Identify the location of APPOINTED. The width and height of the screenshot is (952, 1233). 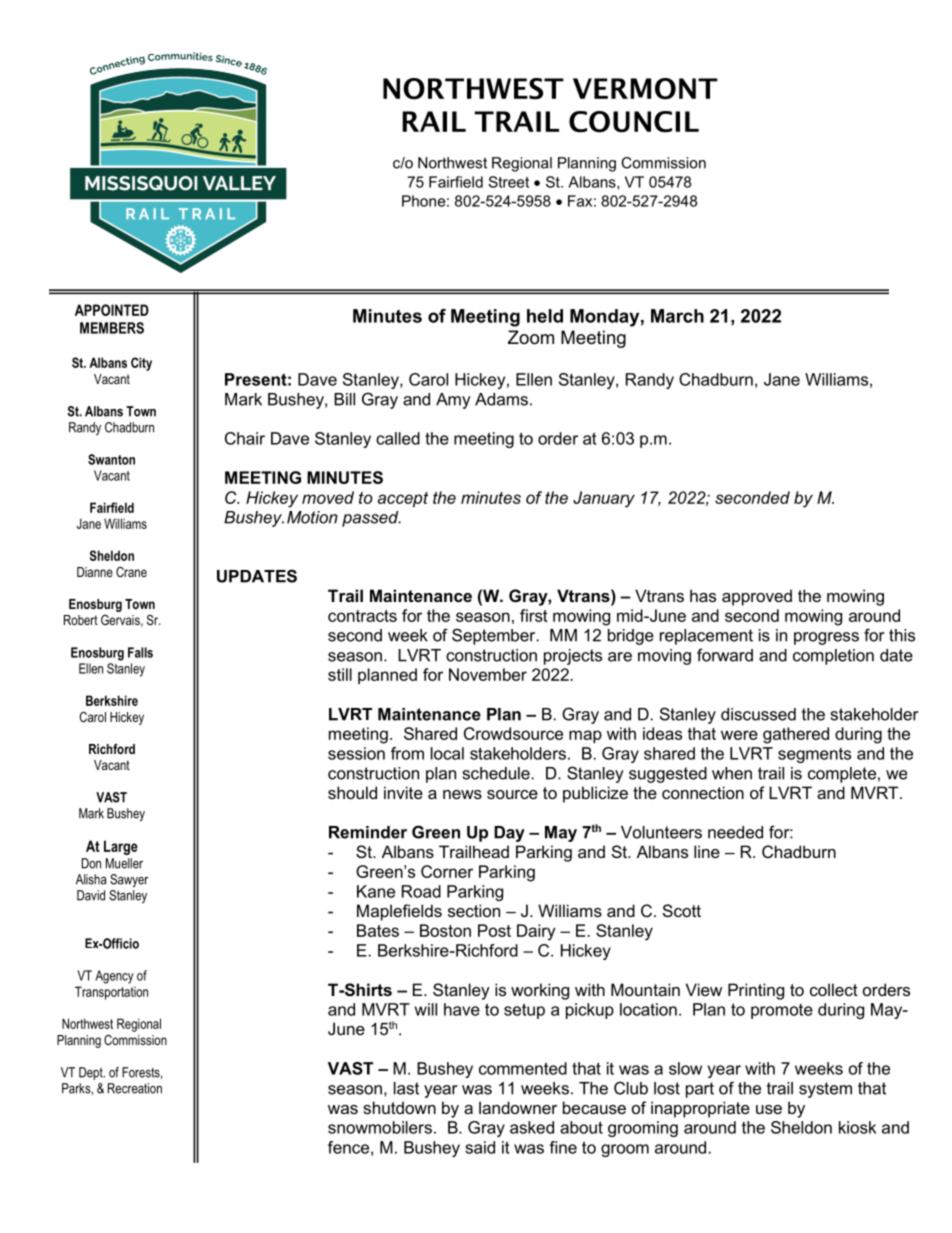
(112, 310).
